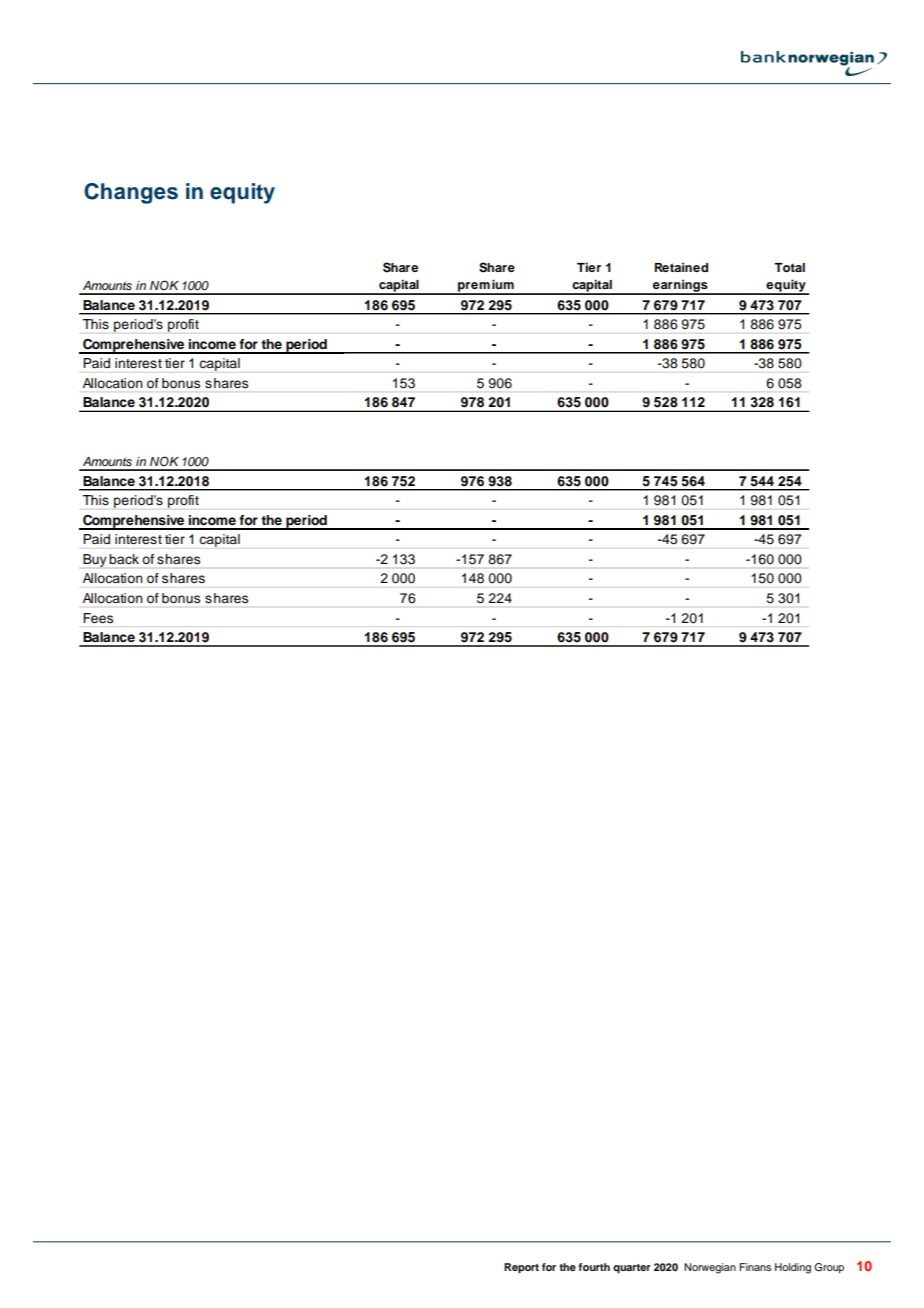  What do you see at coordinates (681, 267) in the document?
I see `Retained` at bounding box center [681, 267].
